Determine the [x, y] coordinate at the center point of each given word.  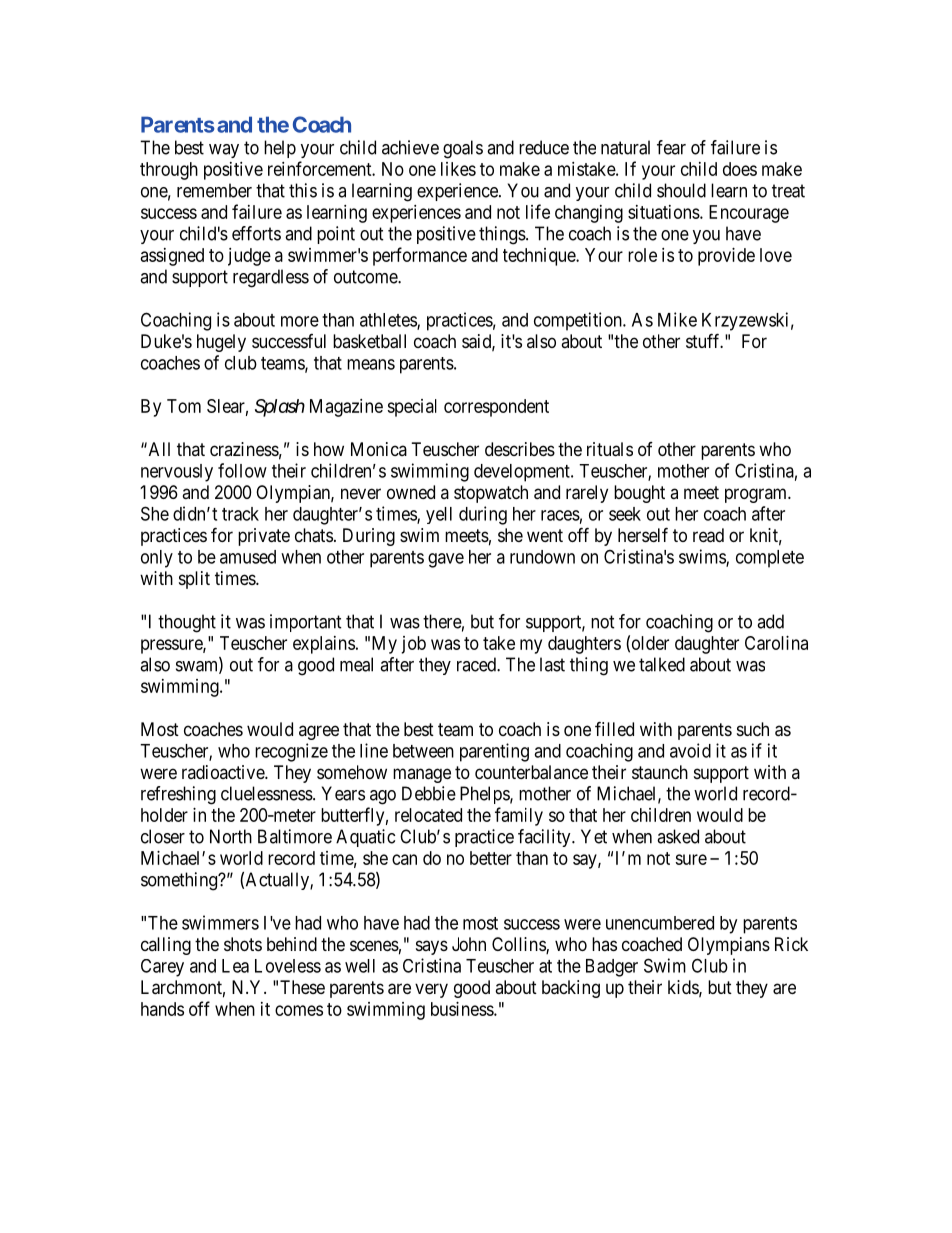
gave [446, 560]
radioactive [224, 772]
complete [770, 559]
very [431, 990]
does [740, 169]
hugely [221, 343]
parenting [494, 752]
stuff [704, 340]
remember [214, 190]
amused [248, 557]
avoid [690, 750]
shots [243, 944]
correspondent [496, 408]
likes [458, 169]
